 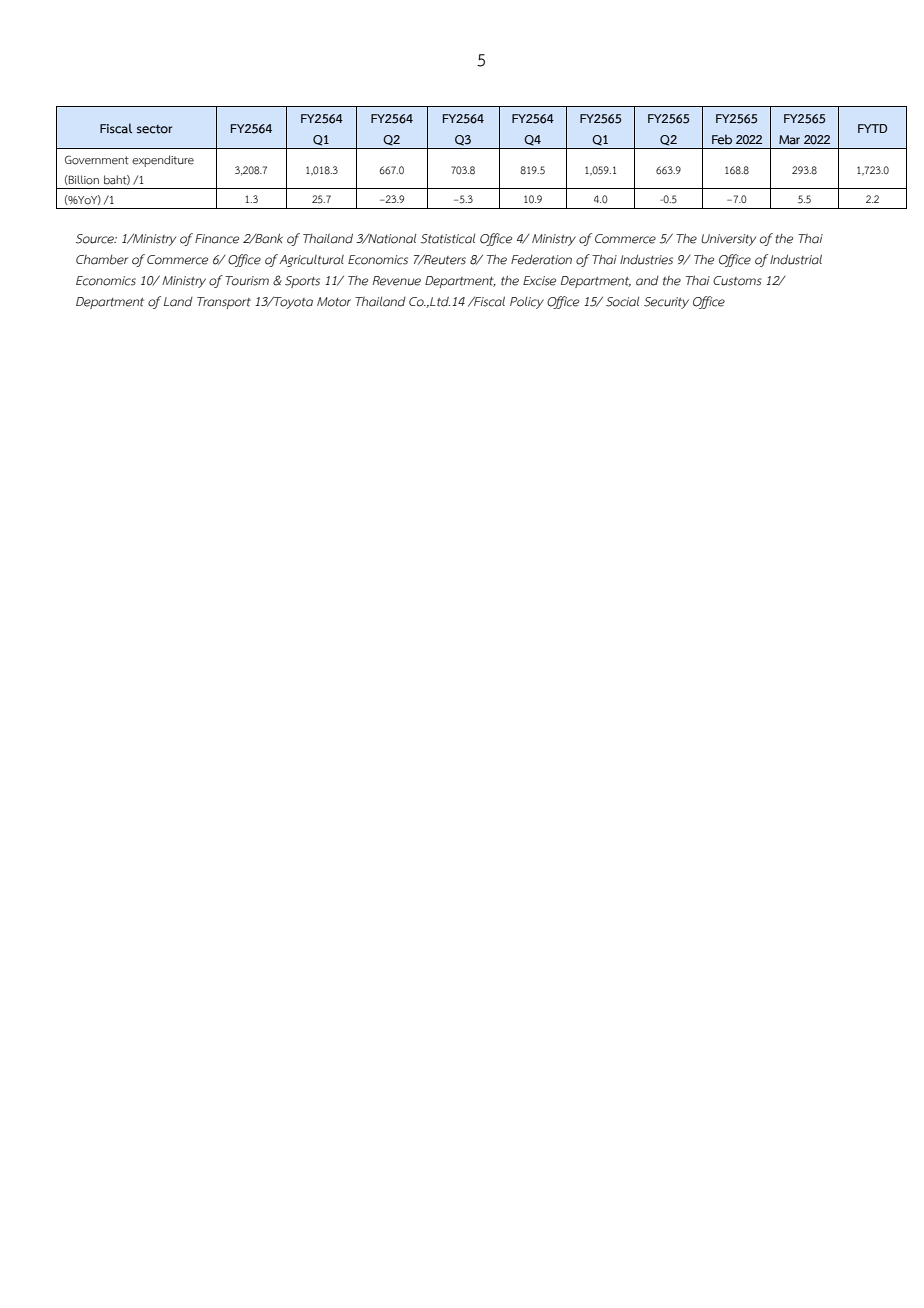 What do you see at coordinates (397, 281) in the page?
I see `Revenue` at bounding box center [397, 281].
